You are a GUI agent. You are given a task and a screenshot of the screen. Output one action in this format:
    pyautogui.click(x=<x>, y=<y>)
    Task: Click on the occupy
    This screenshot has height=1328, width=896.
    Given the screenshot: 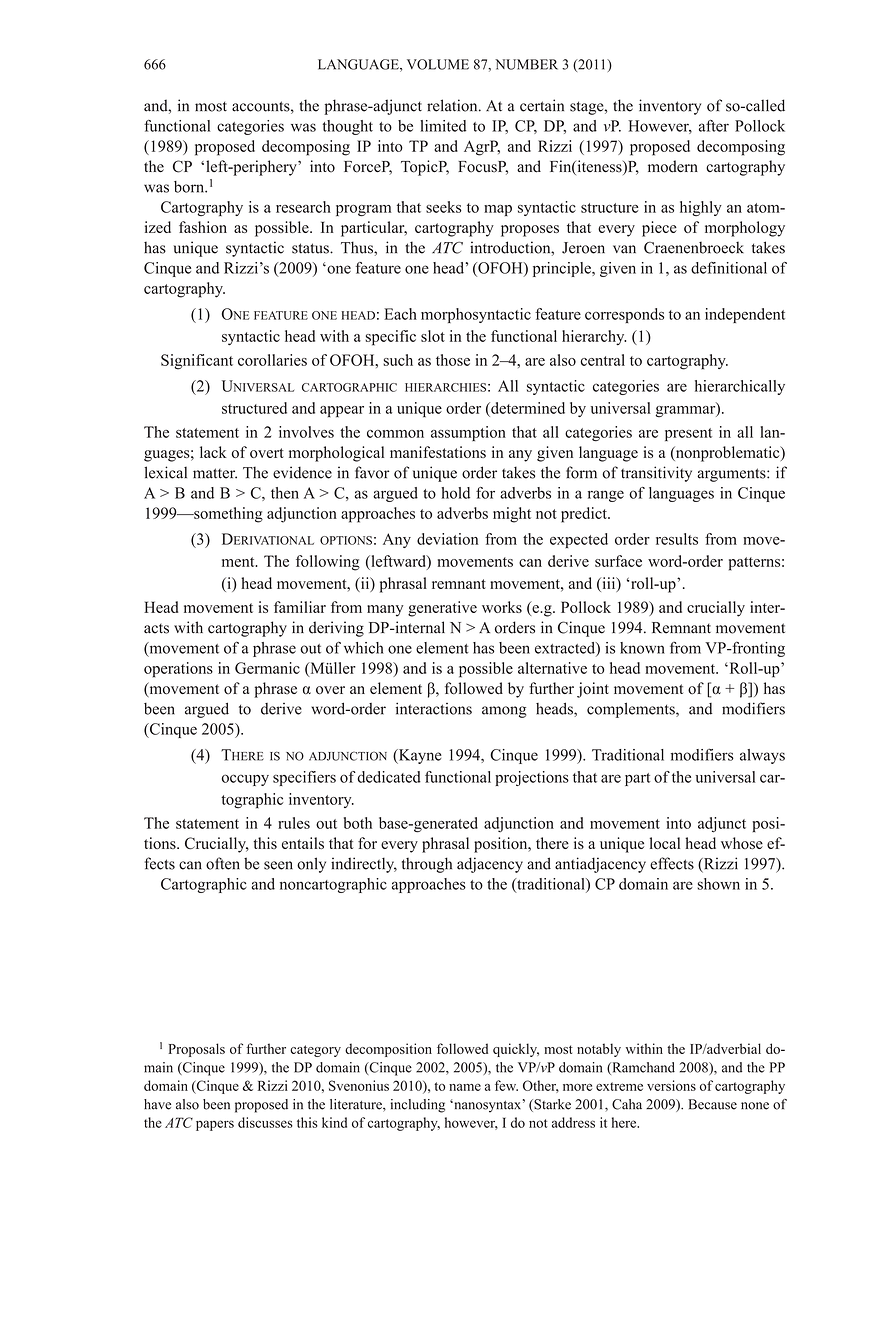 What is the action you would take?
    pyautogui.click(x=245, y=780)
